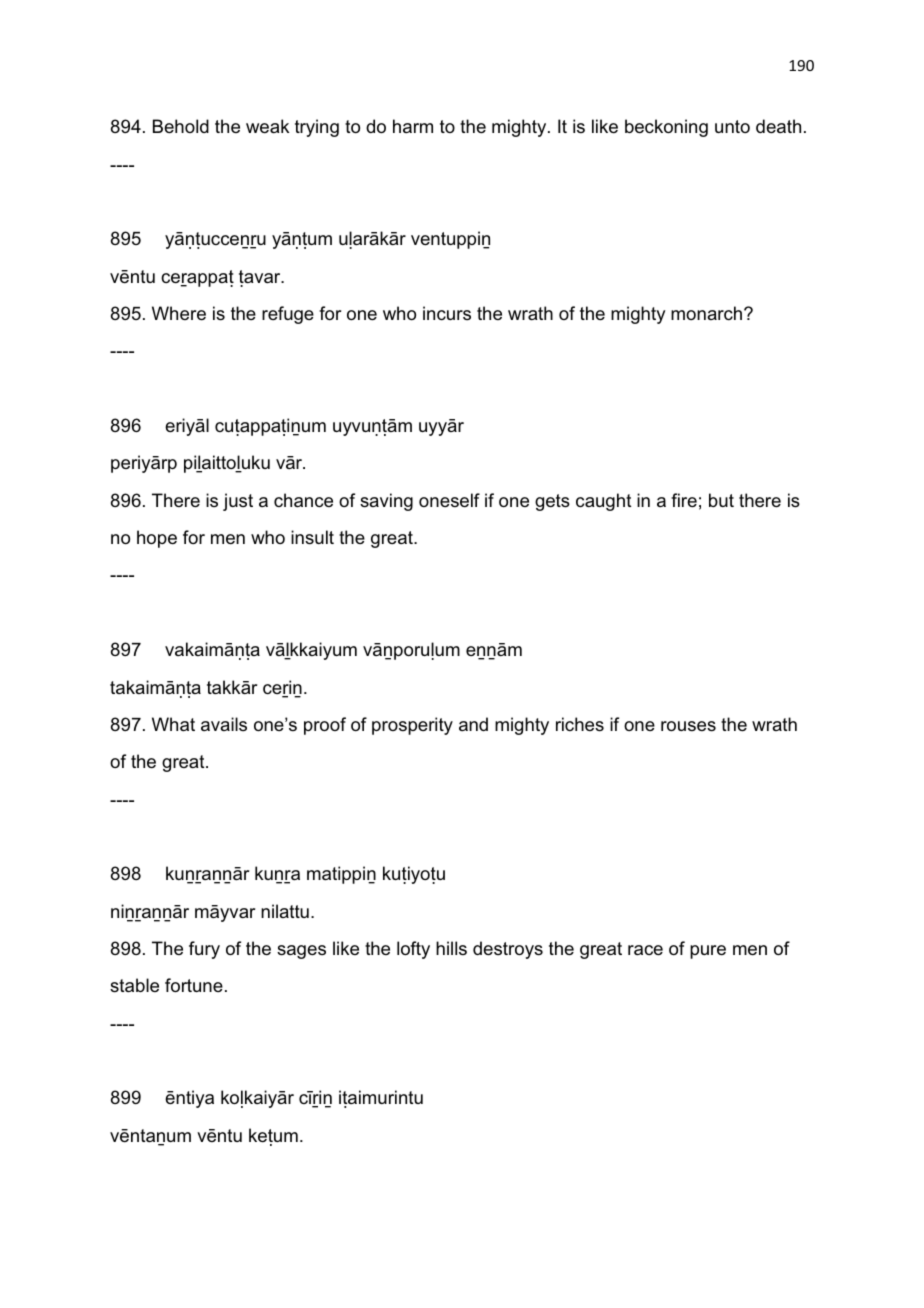 This screenshot has width=924, height=1308. Describe the element at coordinates (688, 726) in the screenshot. I see `rouses` at that location.
